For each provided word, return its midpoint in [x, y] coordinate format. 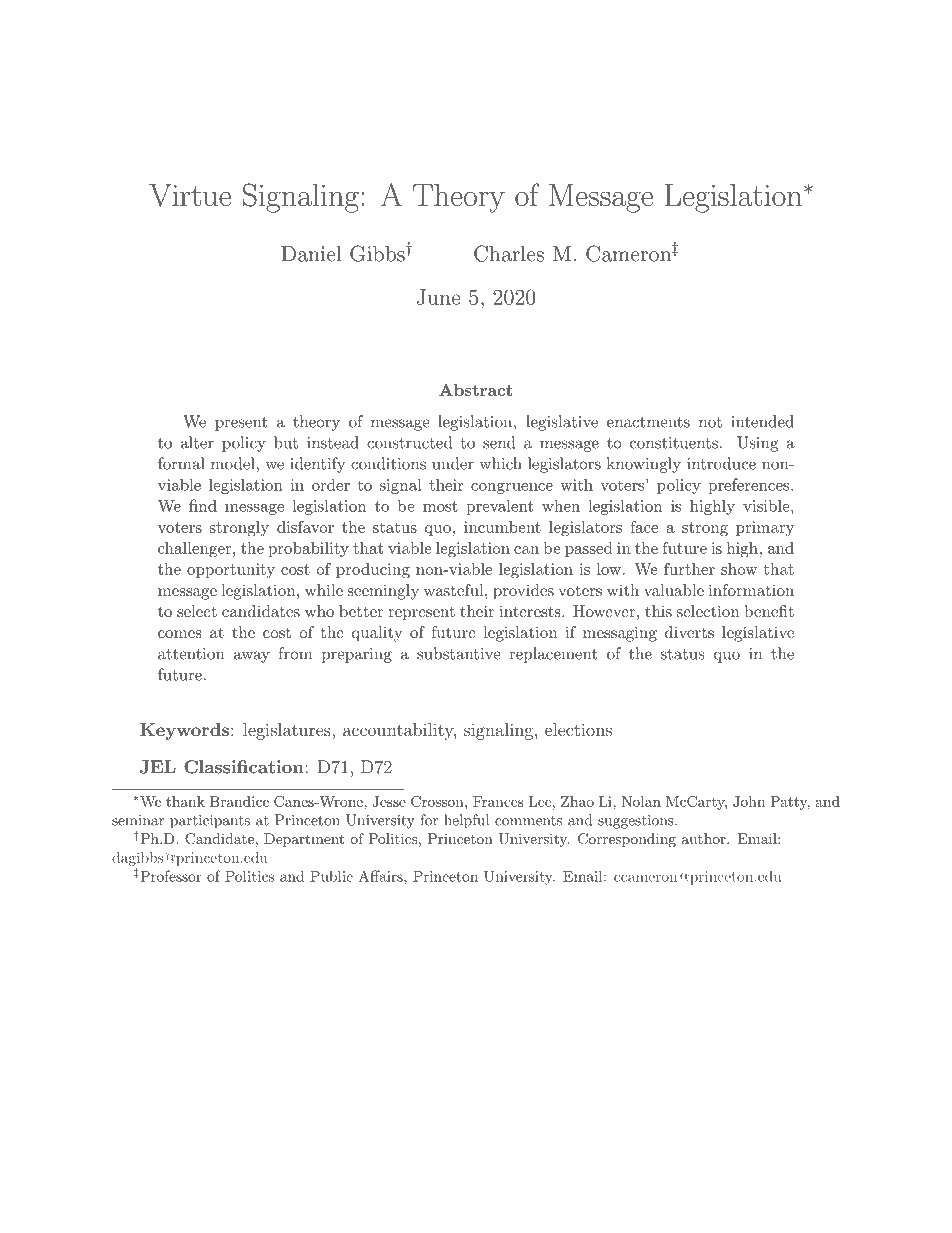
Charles [509, 253]
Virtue [190, 195]
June [439, 297]
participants [210, 822]
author [704, 838]
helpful [466, 821]
